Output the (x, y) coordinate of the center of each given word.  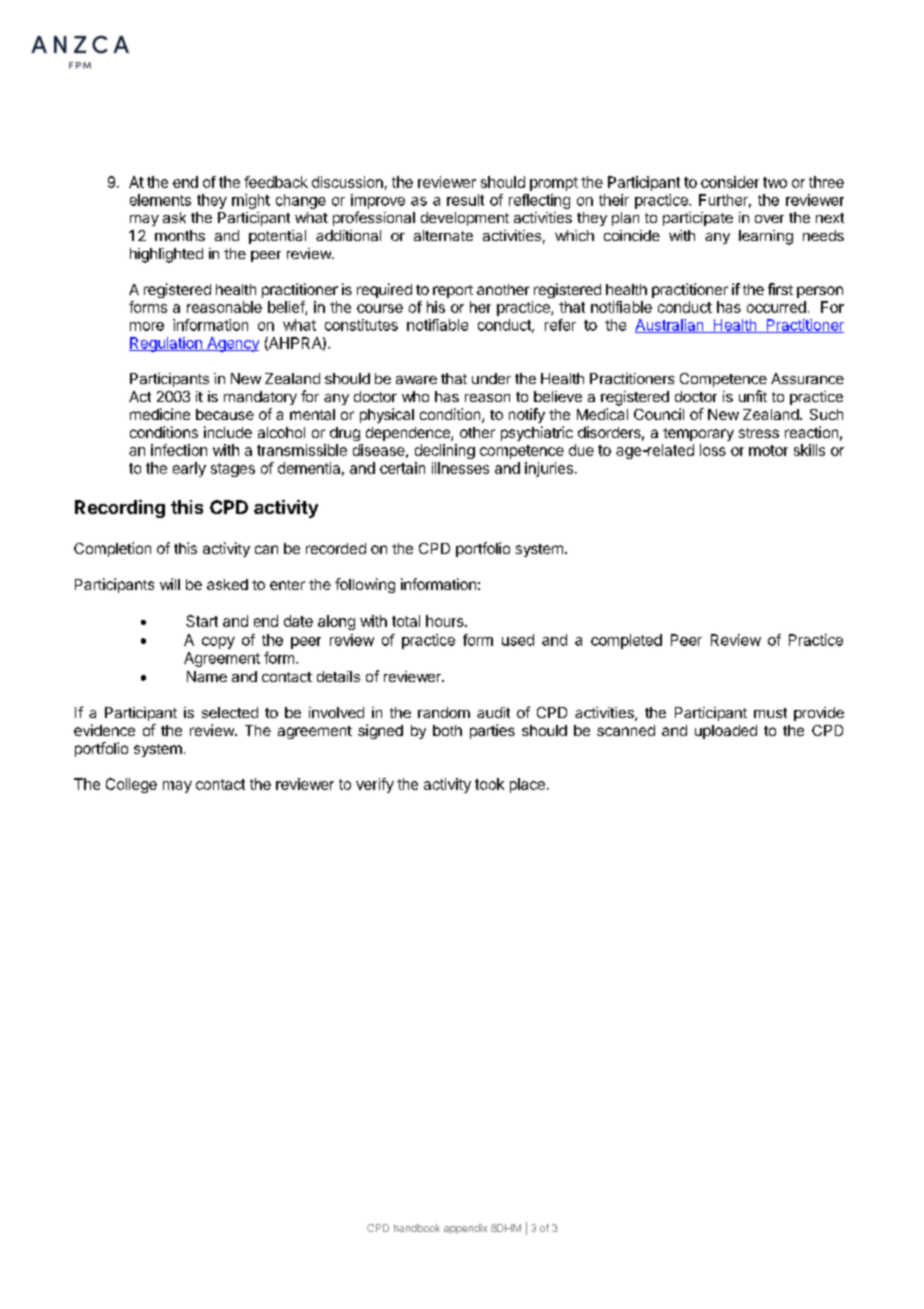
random (444, 712)
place (527, 785)
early (189, 469)
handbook (417, 1228)
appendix (465, 1229)
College (131, 785)
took (489, 784)
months (180, 235)
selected (230, 712)
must (770, 713)
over (769, 219)
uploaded (726, 732)
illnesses (460, 468)
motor (768, 450)
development (465, 219)
